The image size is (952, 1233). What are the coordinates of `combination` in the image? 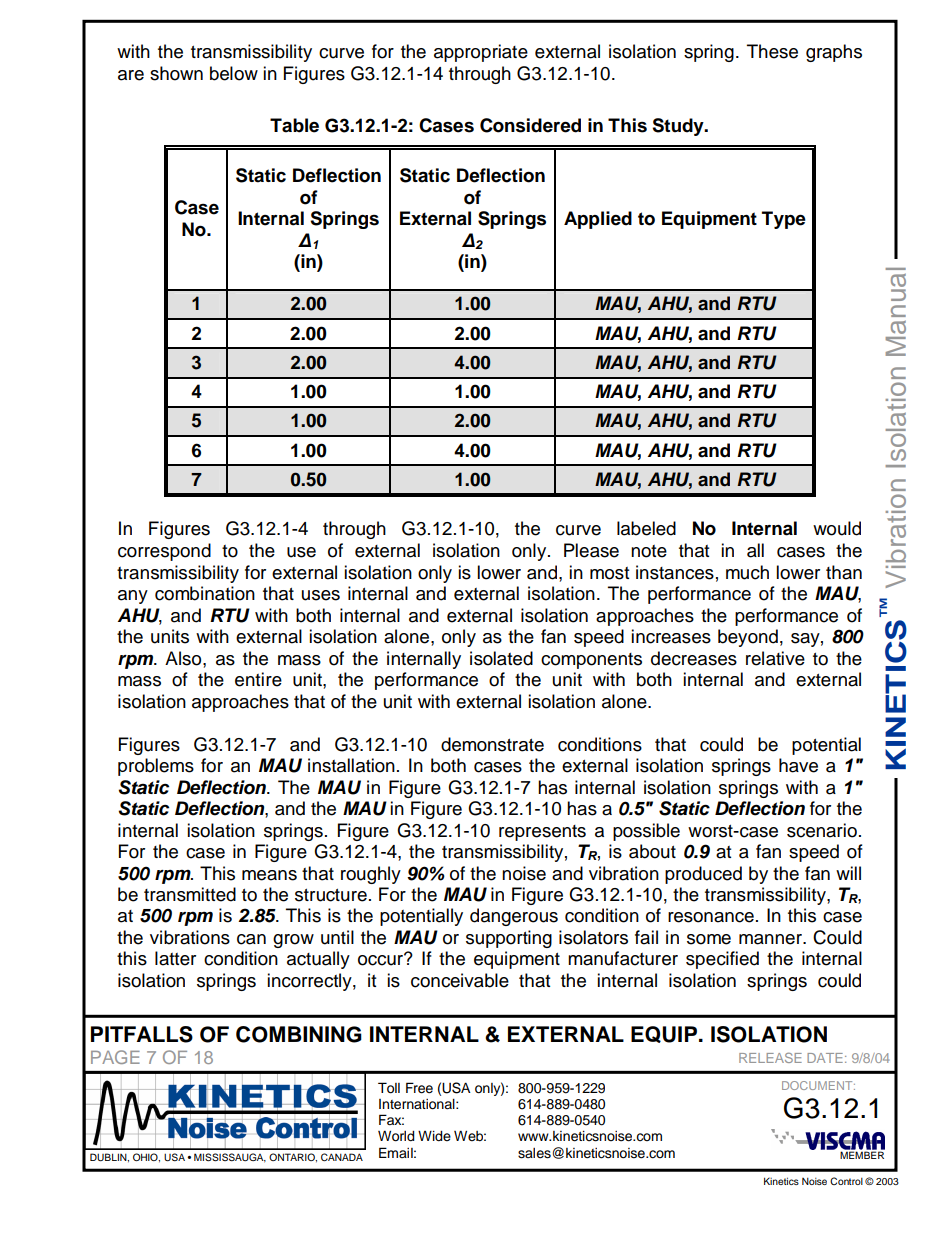 It's located at (205, 593).
